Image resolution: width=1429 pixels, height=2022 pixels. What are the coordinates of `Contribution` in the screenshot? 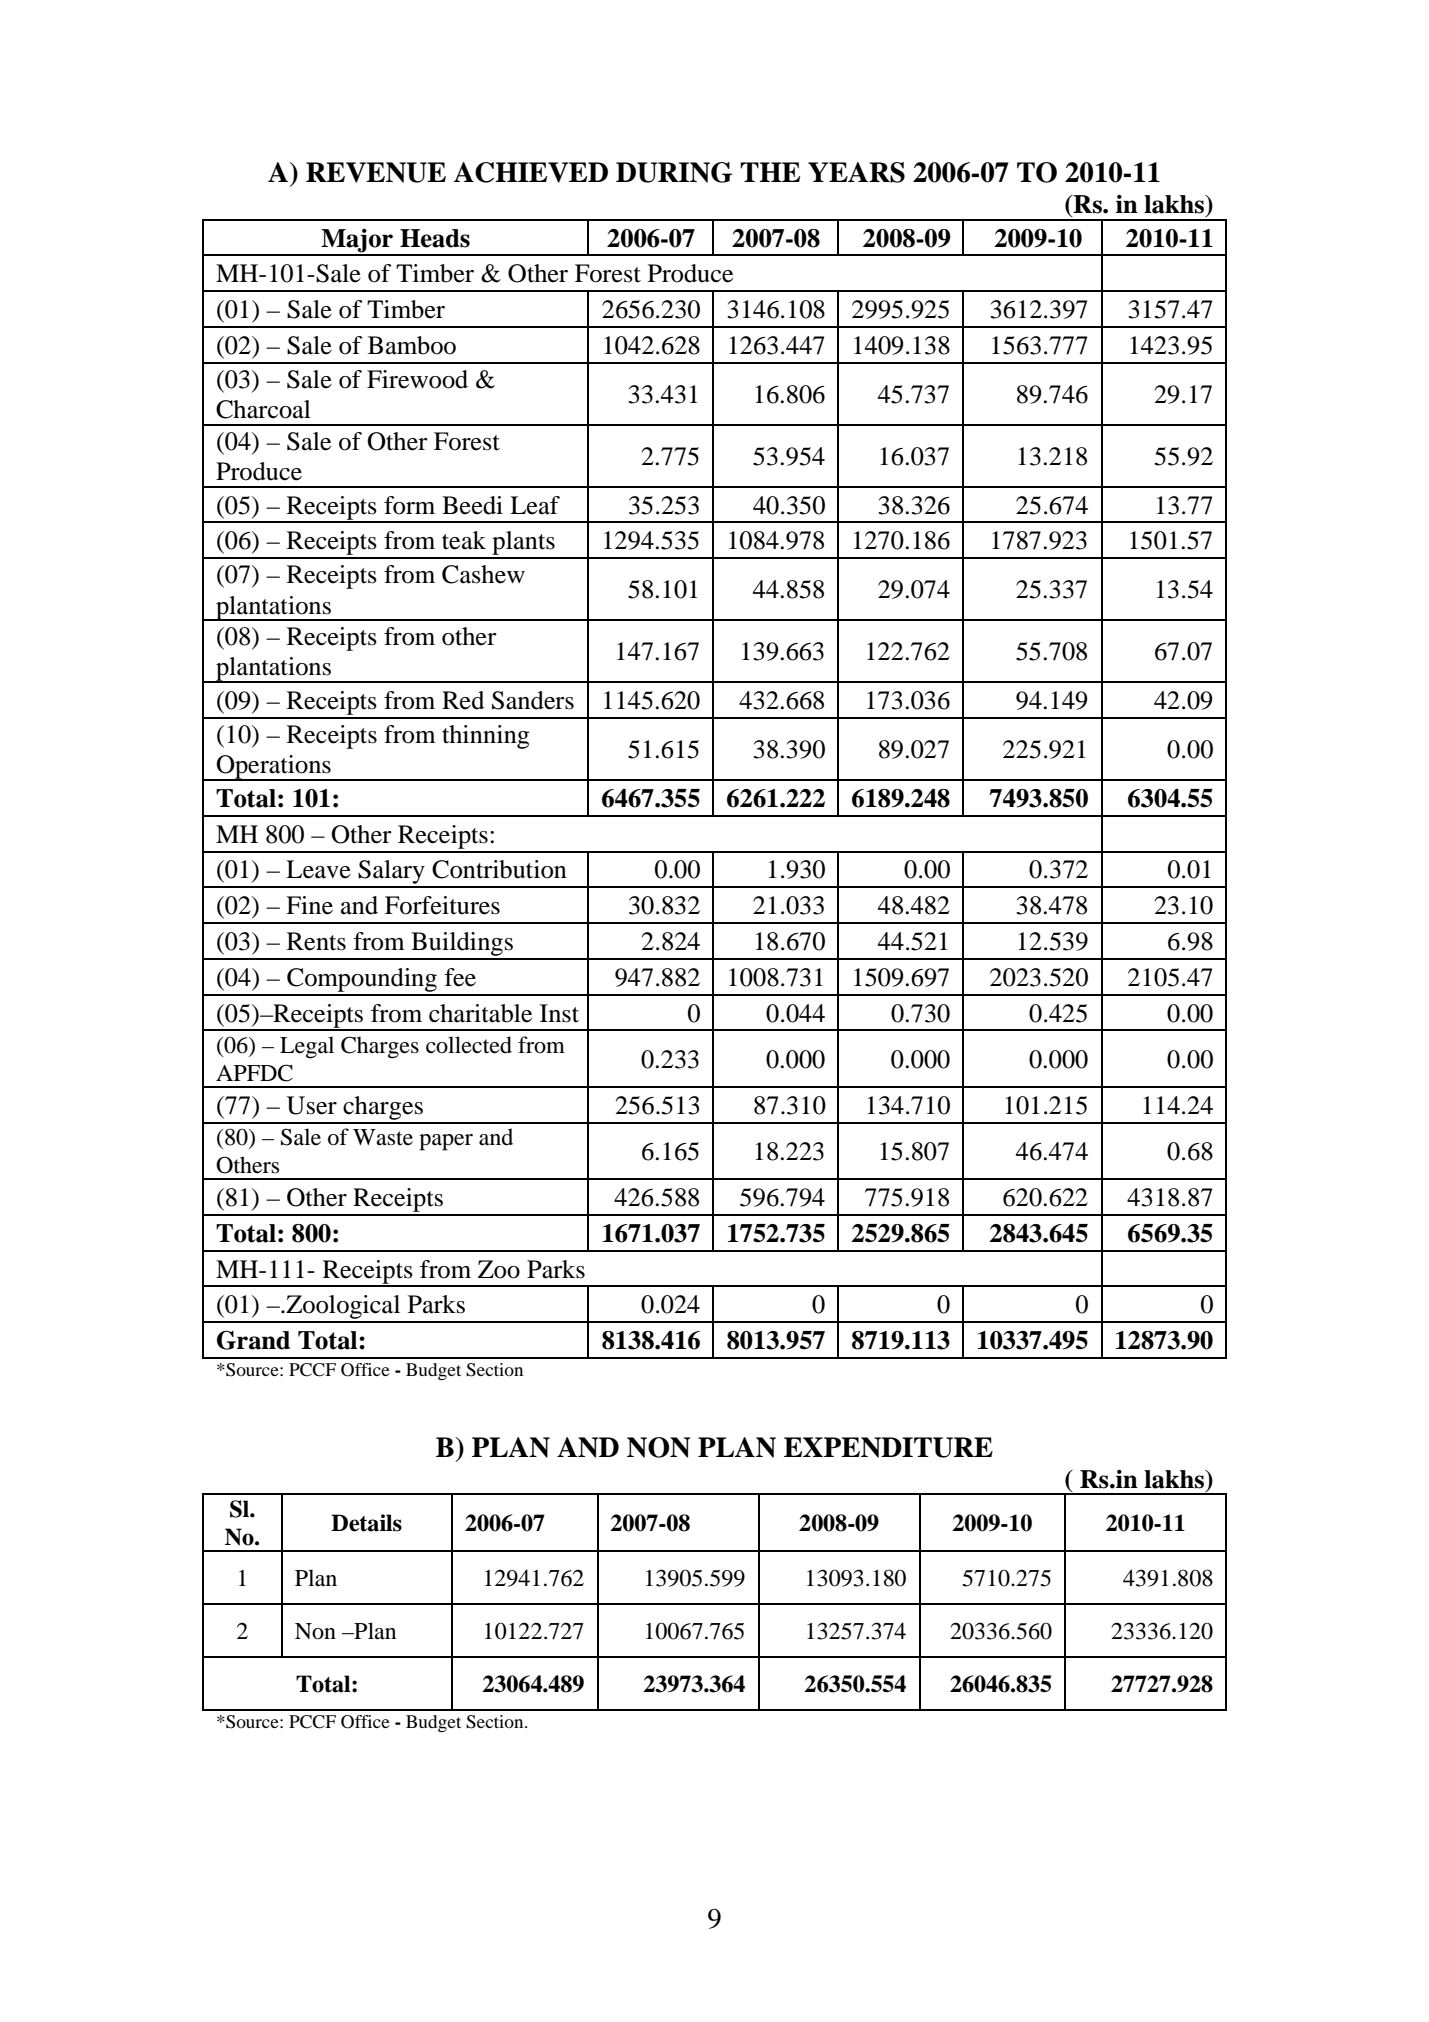 It's located at (499, 869).
